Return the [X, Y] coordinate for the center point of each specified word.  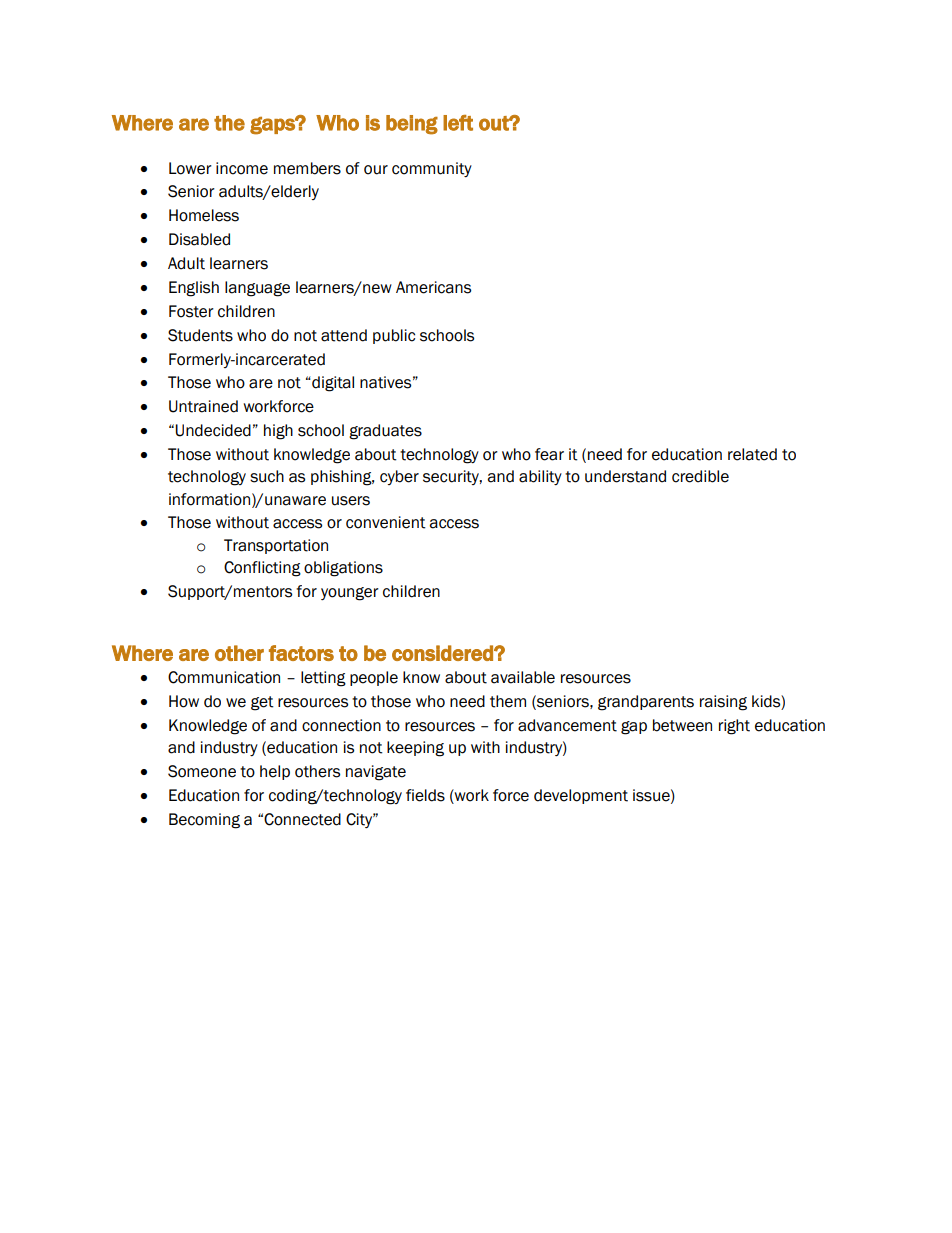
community [432, 169]
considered [443, 653]
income [242, 168]
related [752, 454]
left [458, 123]
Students [200, 335]
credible [700, 476]
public [394, 336]
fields [425, 795]
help [275, 772]
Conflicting [262, 569]
